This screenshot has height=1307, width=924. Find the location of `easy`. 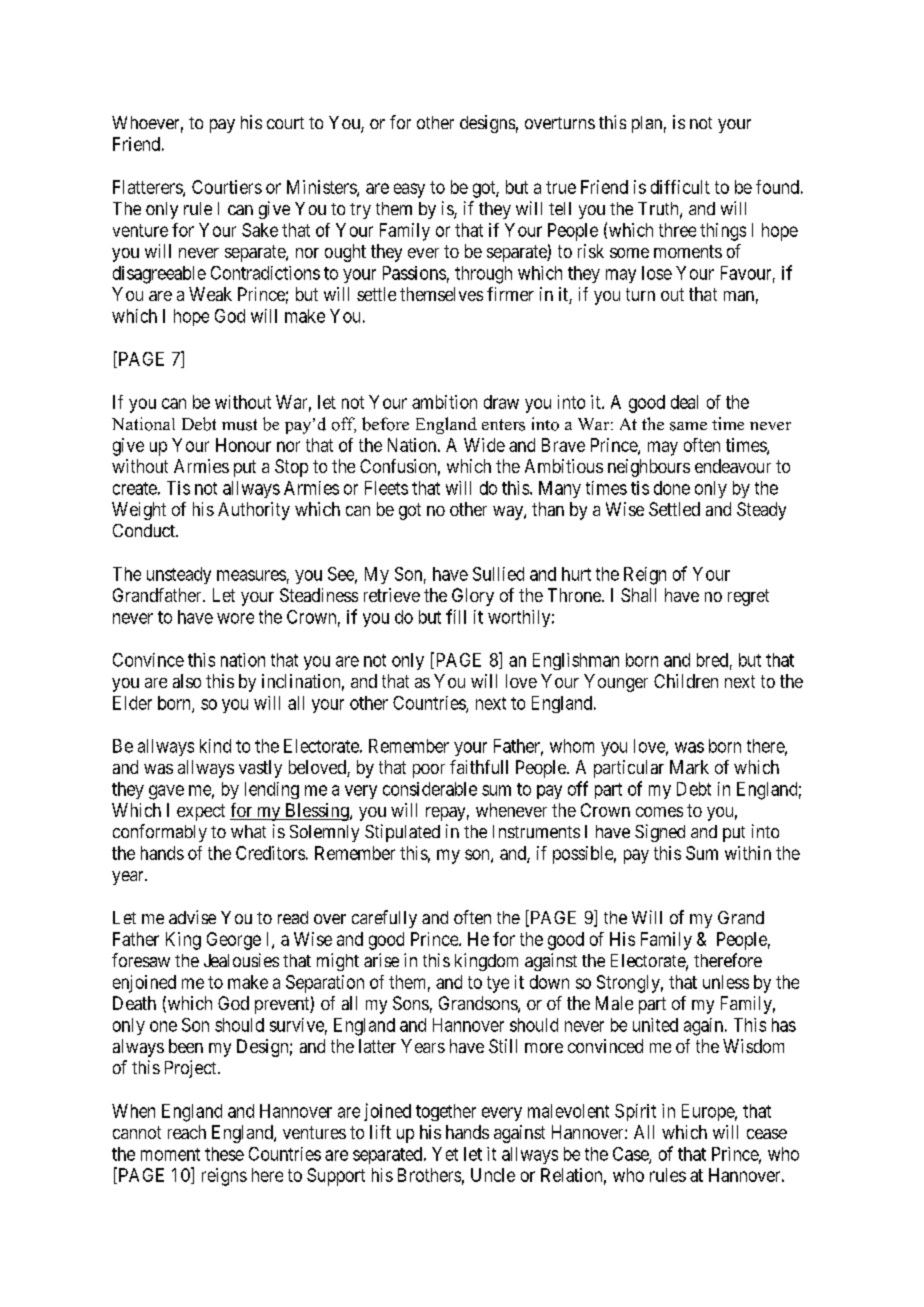

easy is located at coordinates (409, 190).
